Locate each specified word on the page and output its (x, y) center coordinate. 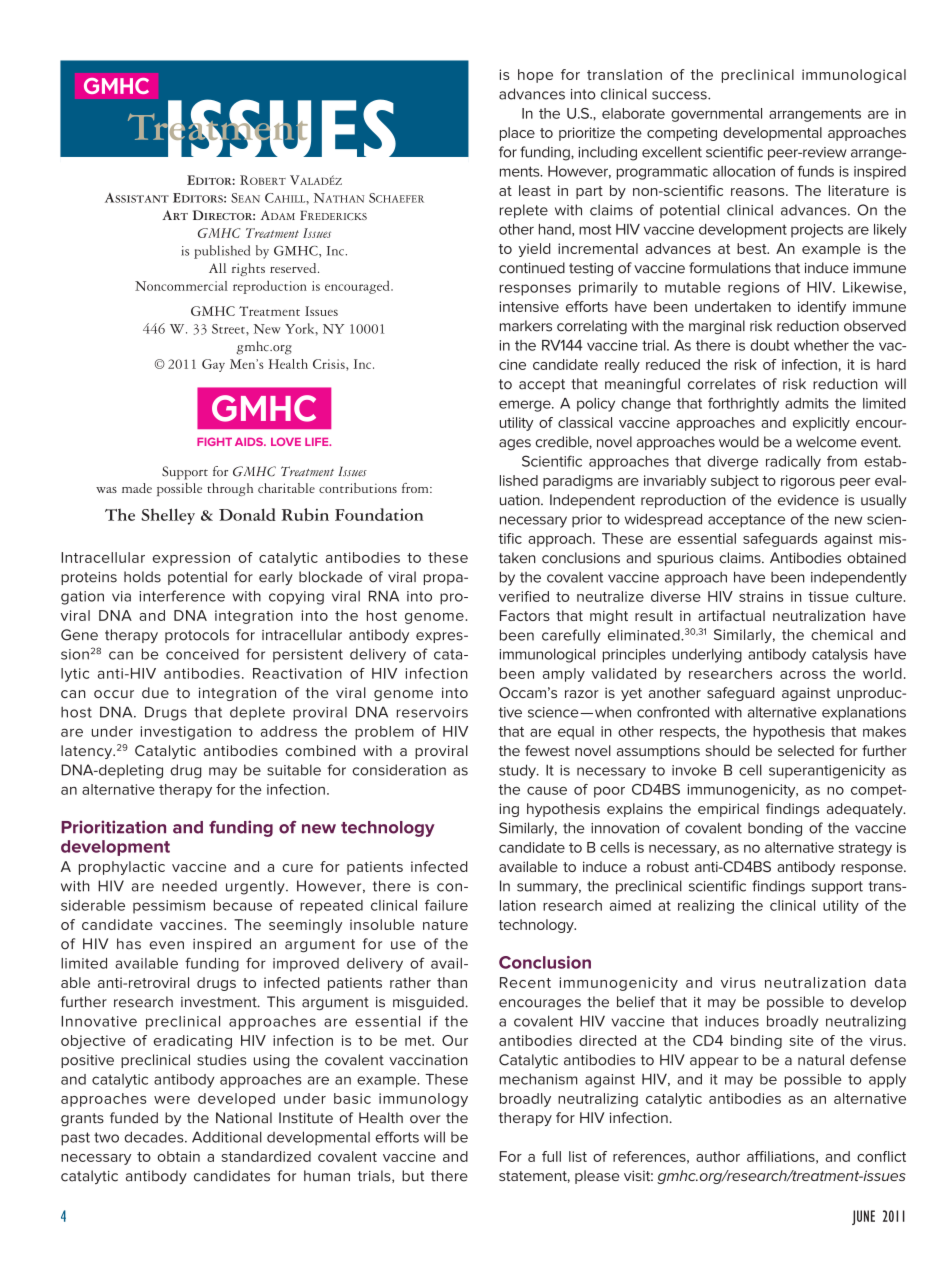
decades (155, 1137)
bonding (775, 829)
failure (446, 905)
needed (189, 886)
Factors (525, 615)
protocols (197, 636)
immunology (423, 1100)
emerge (526, 406)
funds (816, 171)
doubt (769, 345)
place (517, 134)
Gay (213, 365)
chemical (842, 634)
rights (248, 269)
